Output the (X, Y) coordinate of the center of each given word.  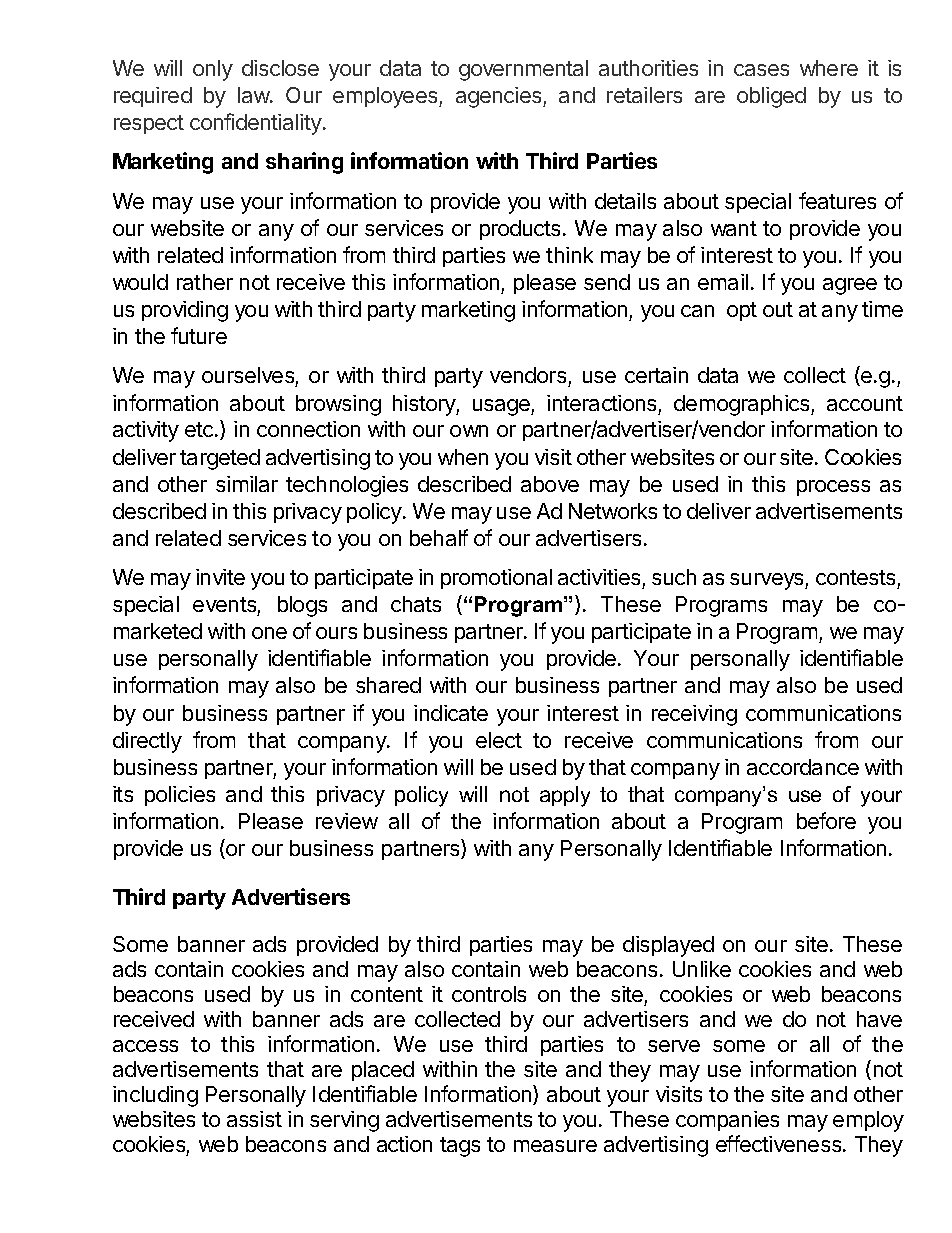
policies (180, 796)
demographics (743, 405)
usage (502, 407)
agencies (500, 97)
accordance (803, 767)
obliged (771, 97)
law (254, 95)
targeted (220, 459)
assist (254, 1119)
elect (499, 740)
